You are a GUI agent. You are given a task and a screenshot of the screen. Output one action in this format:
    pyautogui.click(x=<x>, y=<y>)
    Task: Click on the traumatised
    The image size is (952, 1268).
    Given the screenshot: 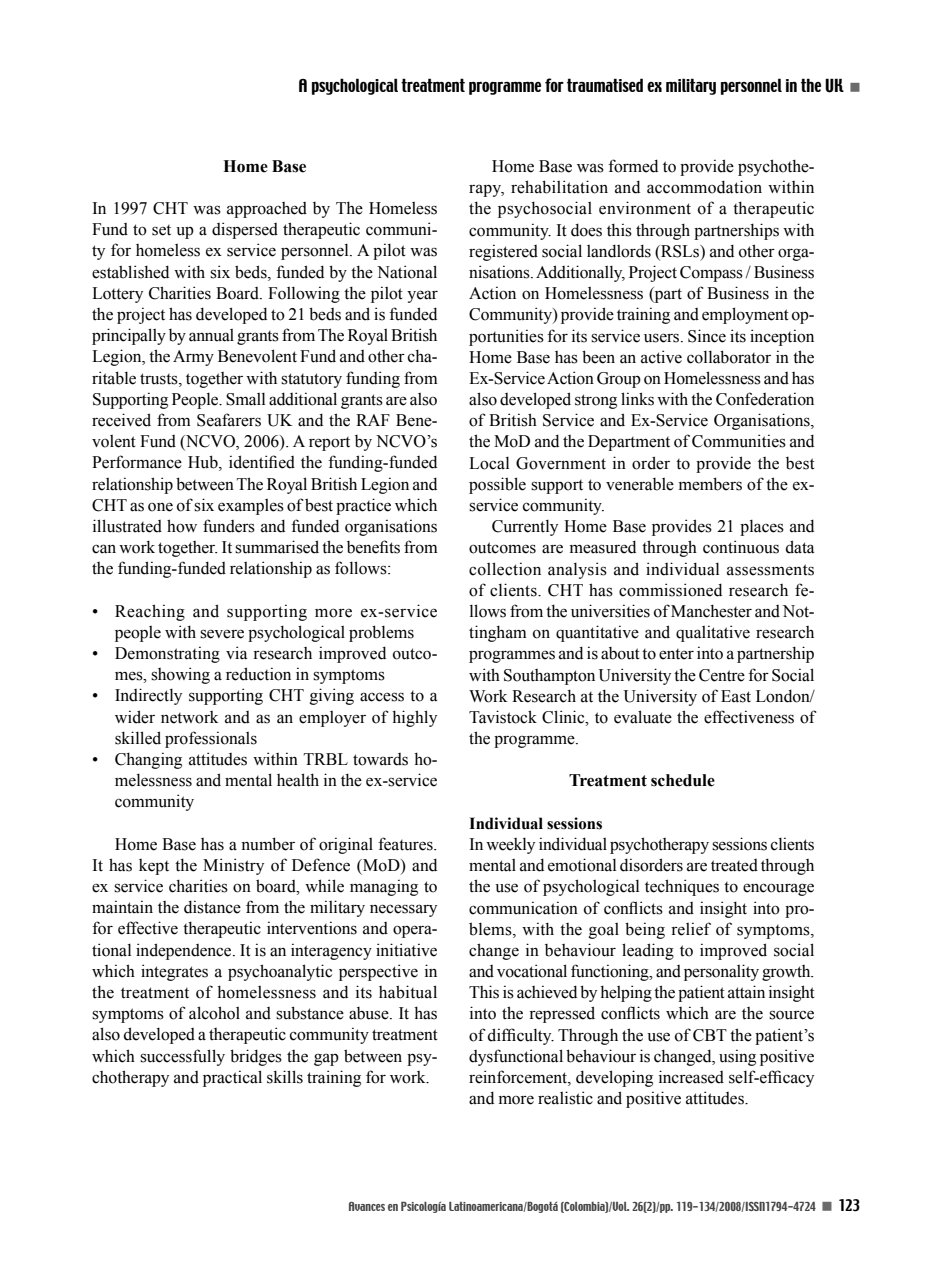 What is the action you would take?
    pyautogui.click(x=605, y=85)
